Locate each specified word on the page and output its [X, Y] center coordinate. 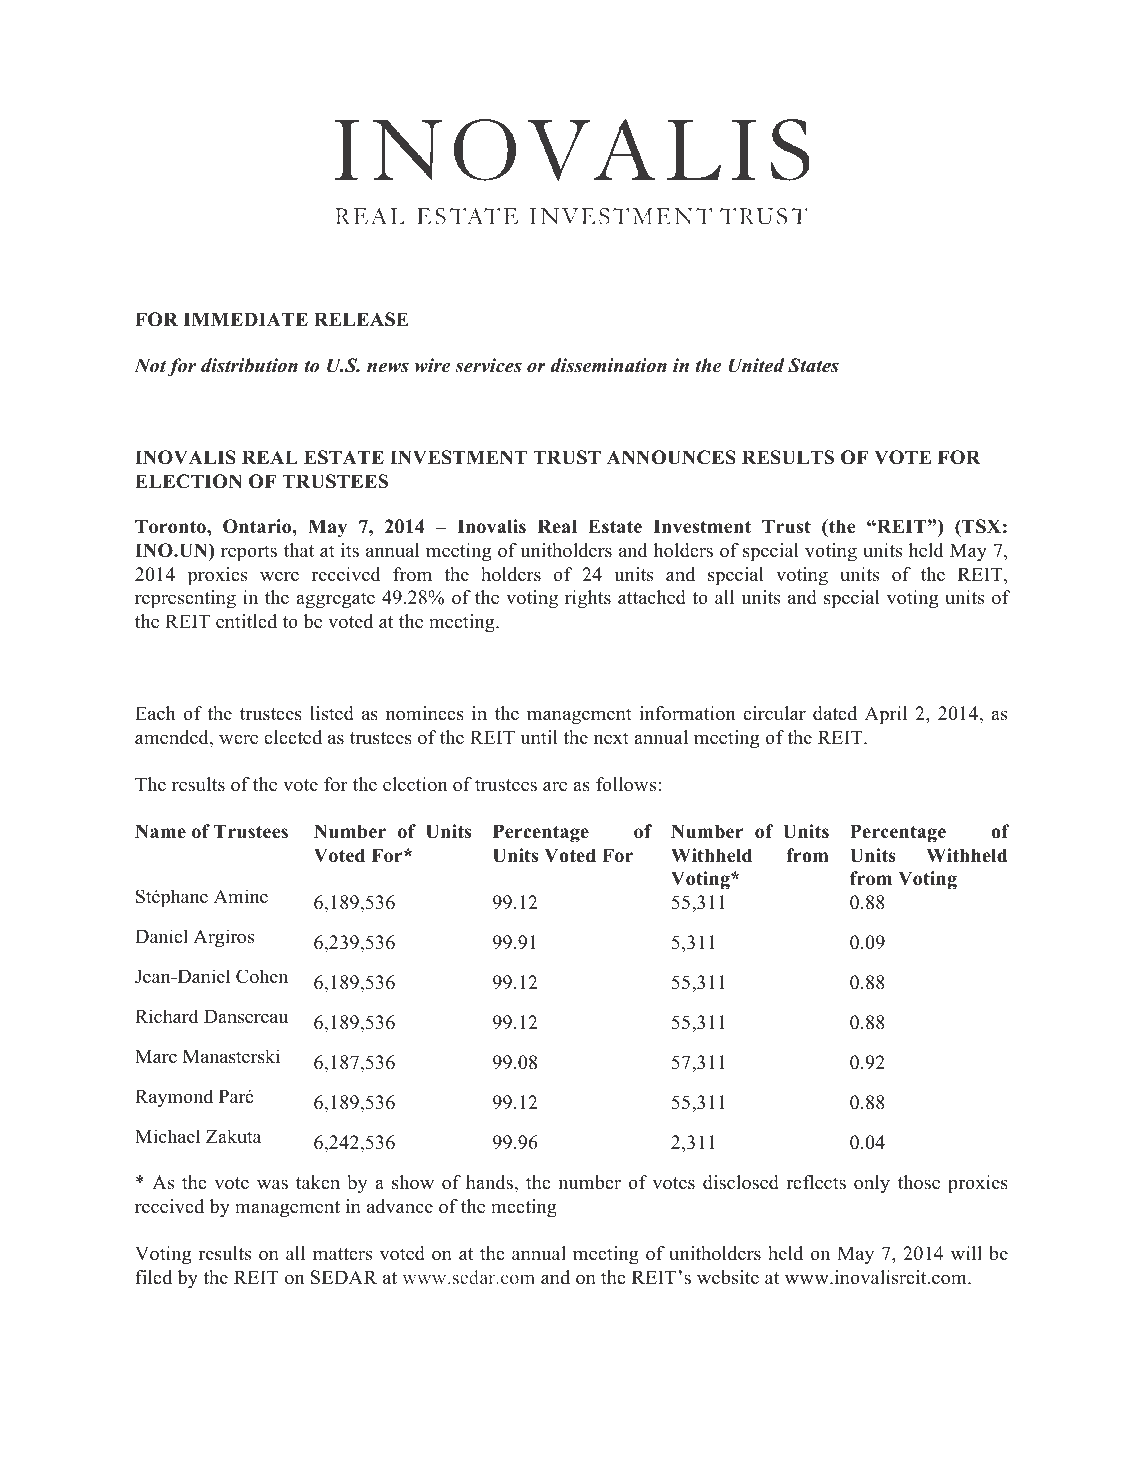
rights [588, 599]
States [813, 365]
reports [249, 553]
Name [160, 831]
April [886, 715]
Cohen [262, 977]
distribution [249, 365]
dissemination [609, 365]
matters [342, 1254]
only [872, 1184]
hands [489, 1182]
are [555, 786]
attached [652, 597]
